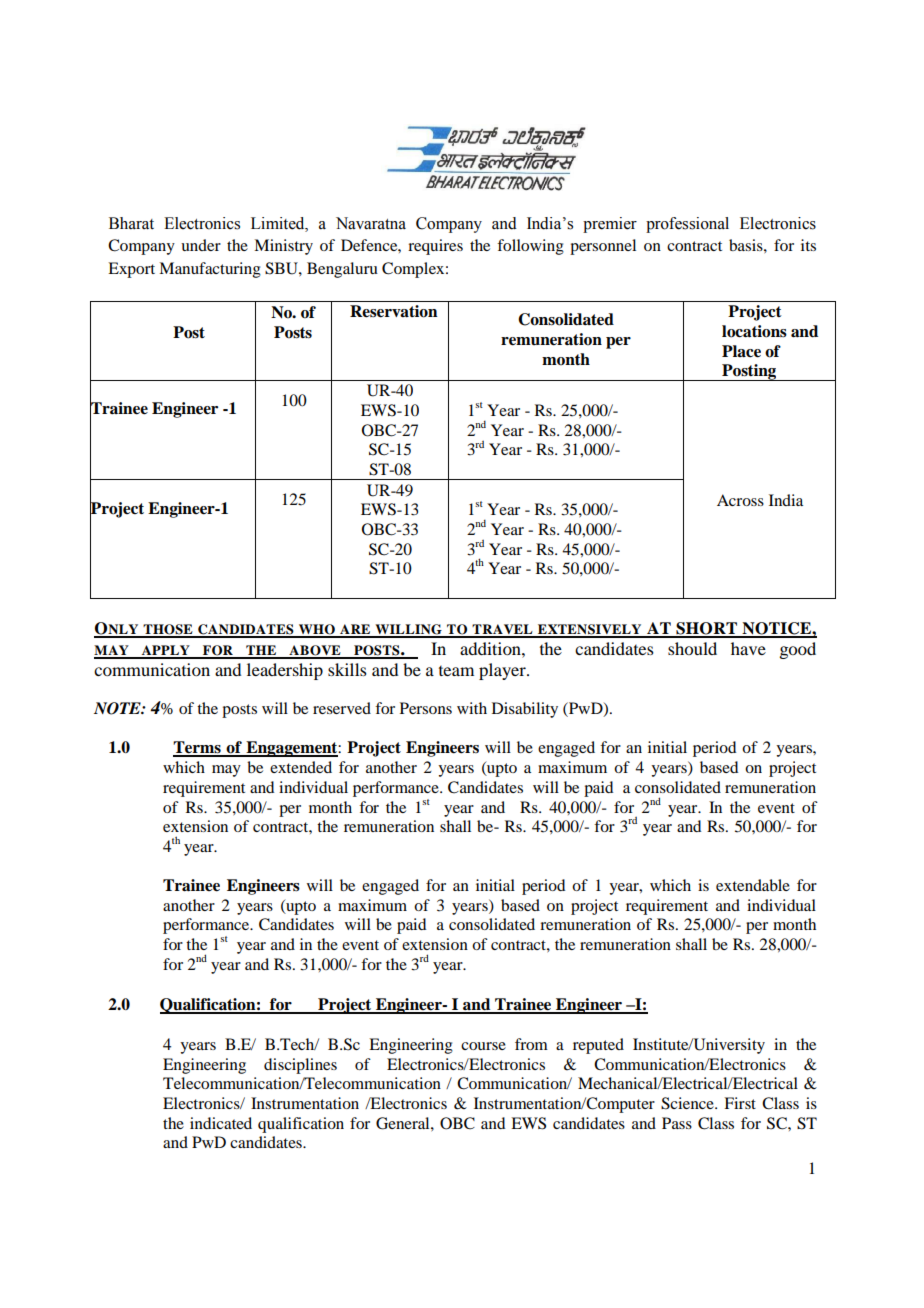 This screenshot has width=924, height=1308. What do you see at coordinates (198, 748) in the screenshot?
I see `Terms` at bounding box center [198, 748].
